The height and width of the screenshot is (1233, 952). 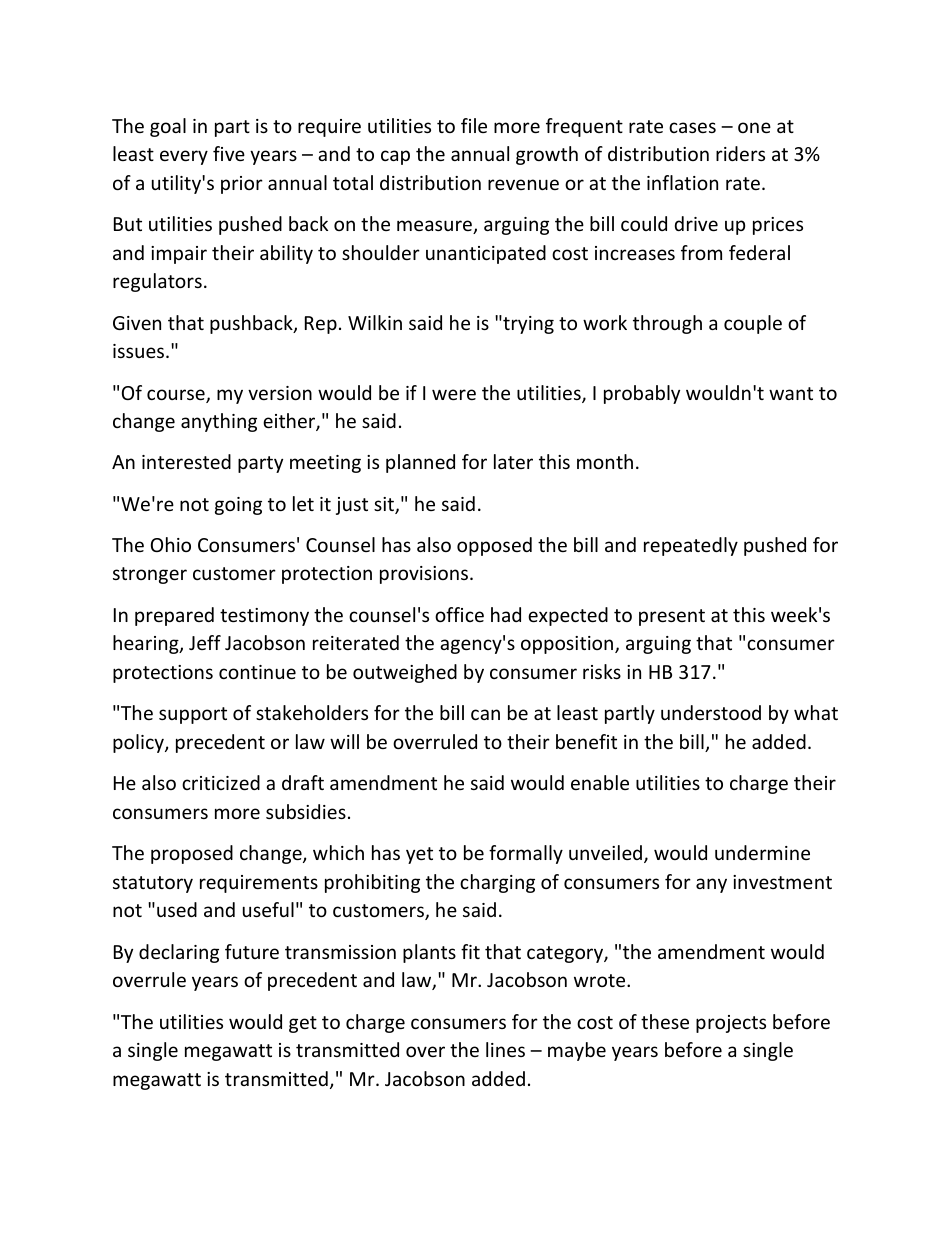 What do you see at coordinates (459, 614) in the screenshot?
I see `office` at bounding box center [459, 614].
